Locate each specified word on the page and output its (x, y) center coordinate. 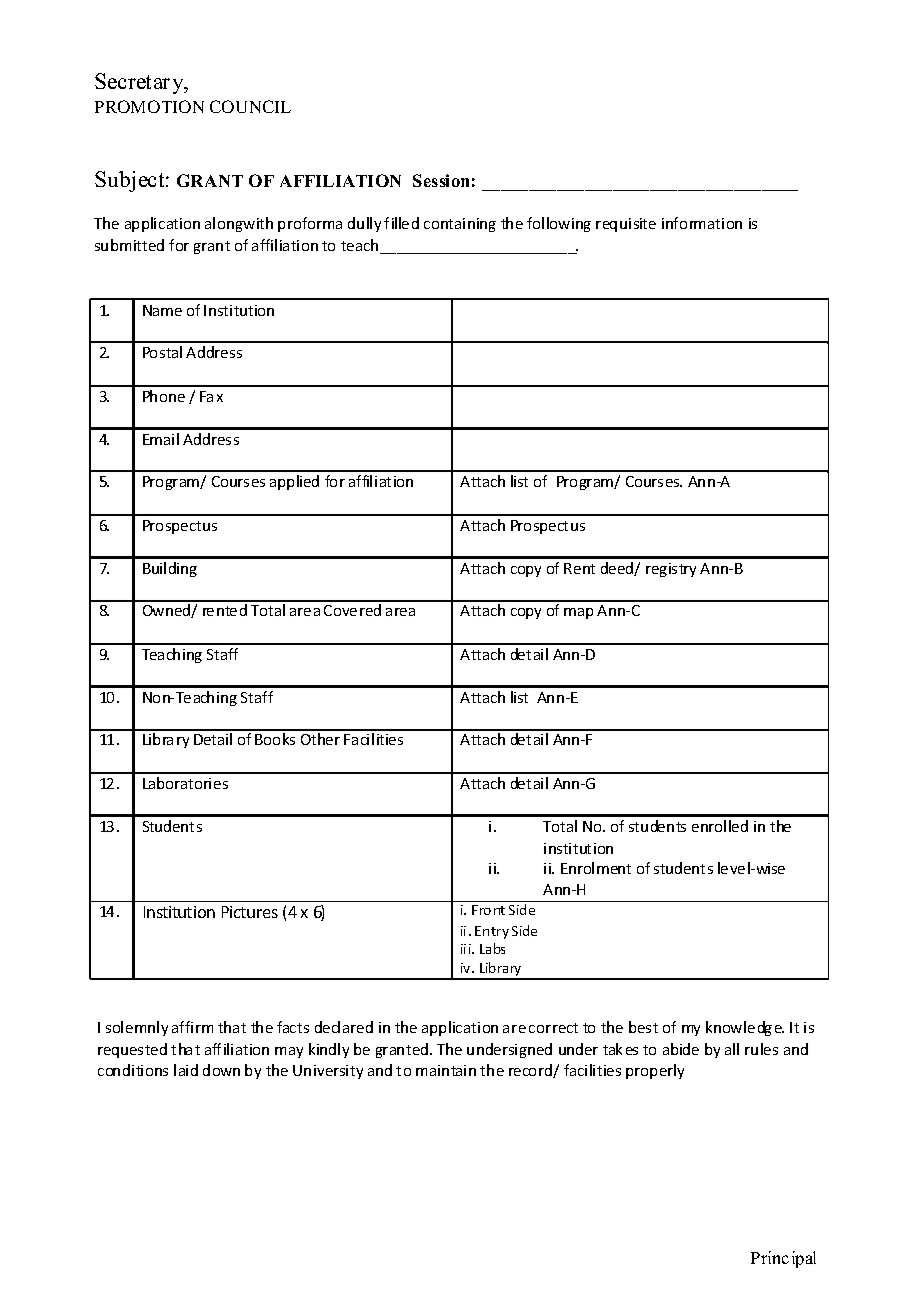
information (702, 223)
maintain (446, 1070)
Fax (211, 396)
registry (671, 570)
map (578, 613)
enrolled (720, 826)
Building (170, 569)
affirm (192, 1027)
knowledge (745, 1028)
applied (294, 482)
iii (467, 949)
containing (460, 225)
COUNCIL (250, 106)
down (221, 1070)
